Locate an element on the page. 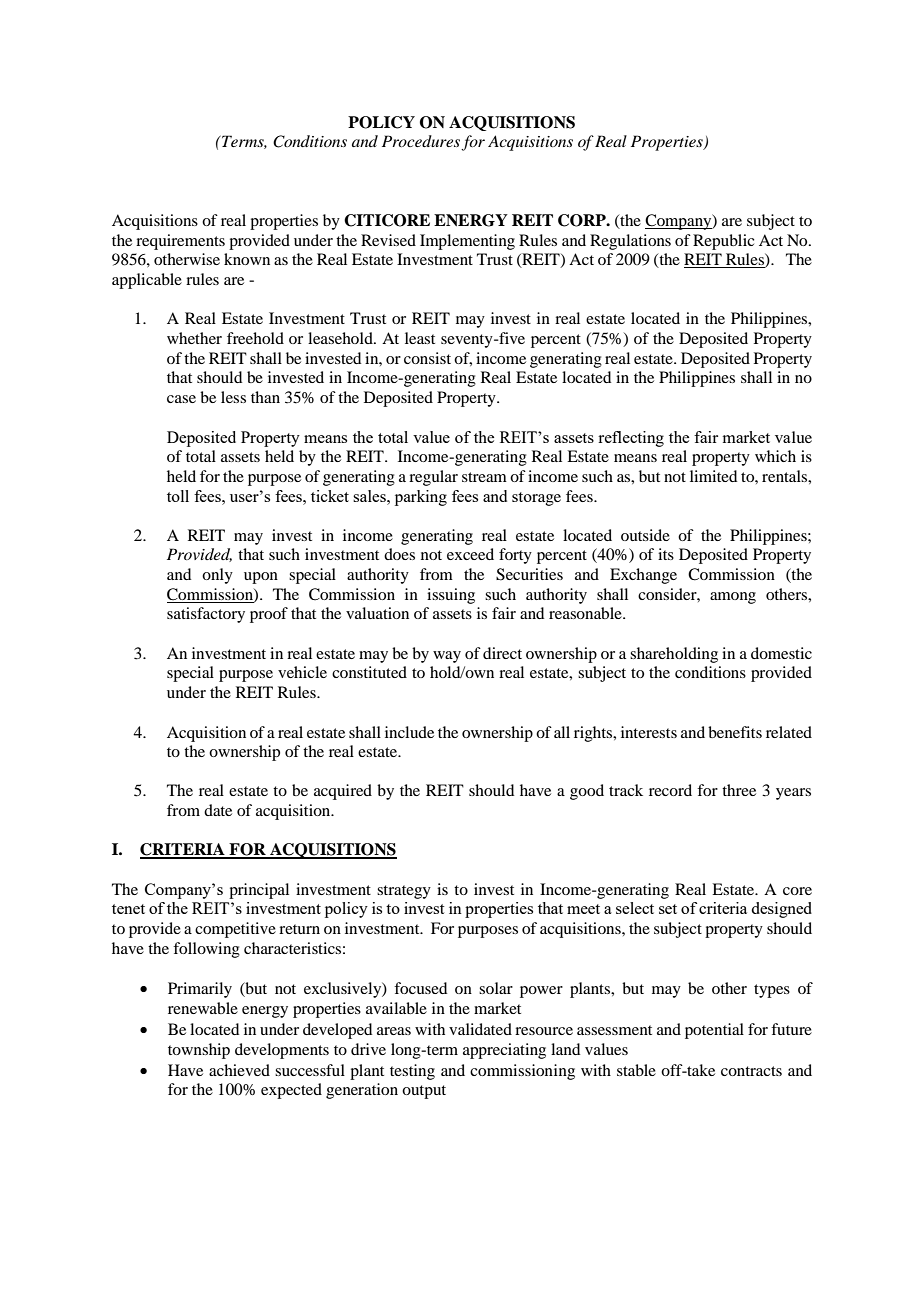 This document has height=1309, width=924. satisfactory is located at coordinates (206, 615).
